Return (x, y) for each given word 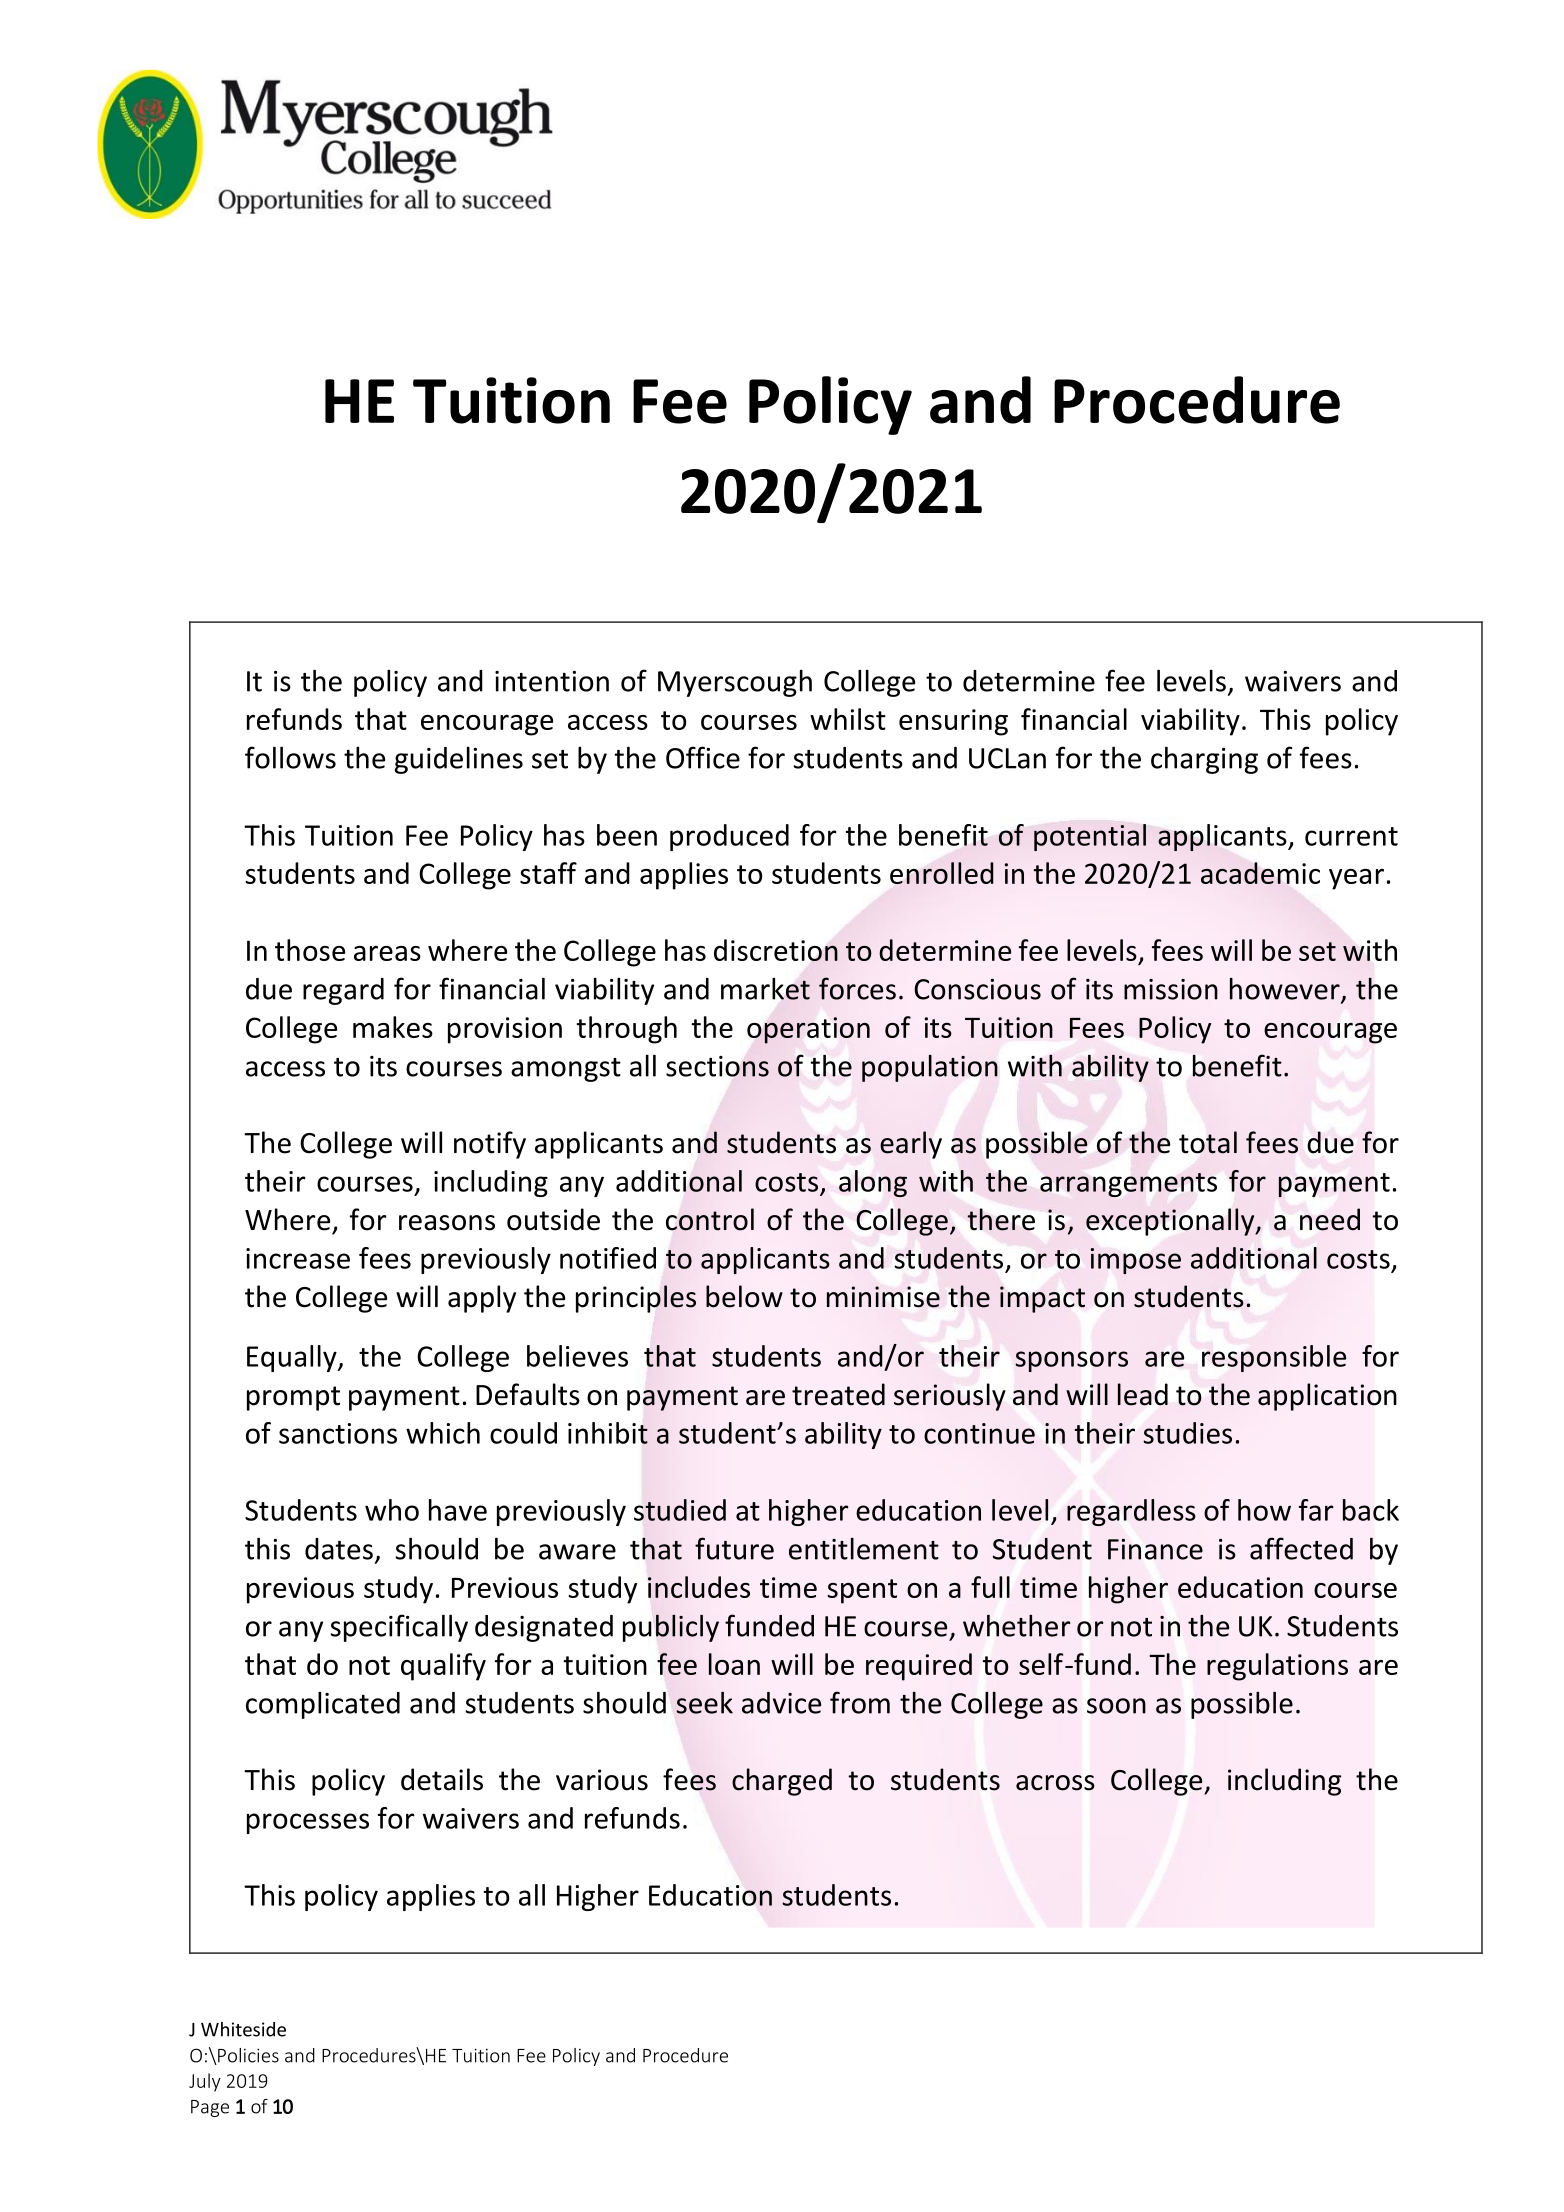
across (1055, 1783)
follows (290, 757)
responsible (1274, 1358)
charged (782, 1782)
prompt (293, 1398)
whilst (848, 719)
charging (1204, 760)
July (205, 2082)
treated (838, 1394)
